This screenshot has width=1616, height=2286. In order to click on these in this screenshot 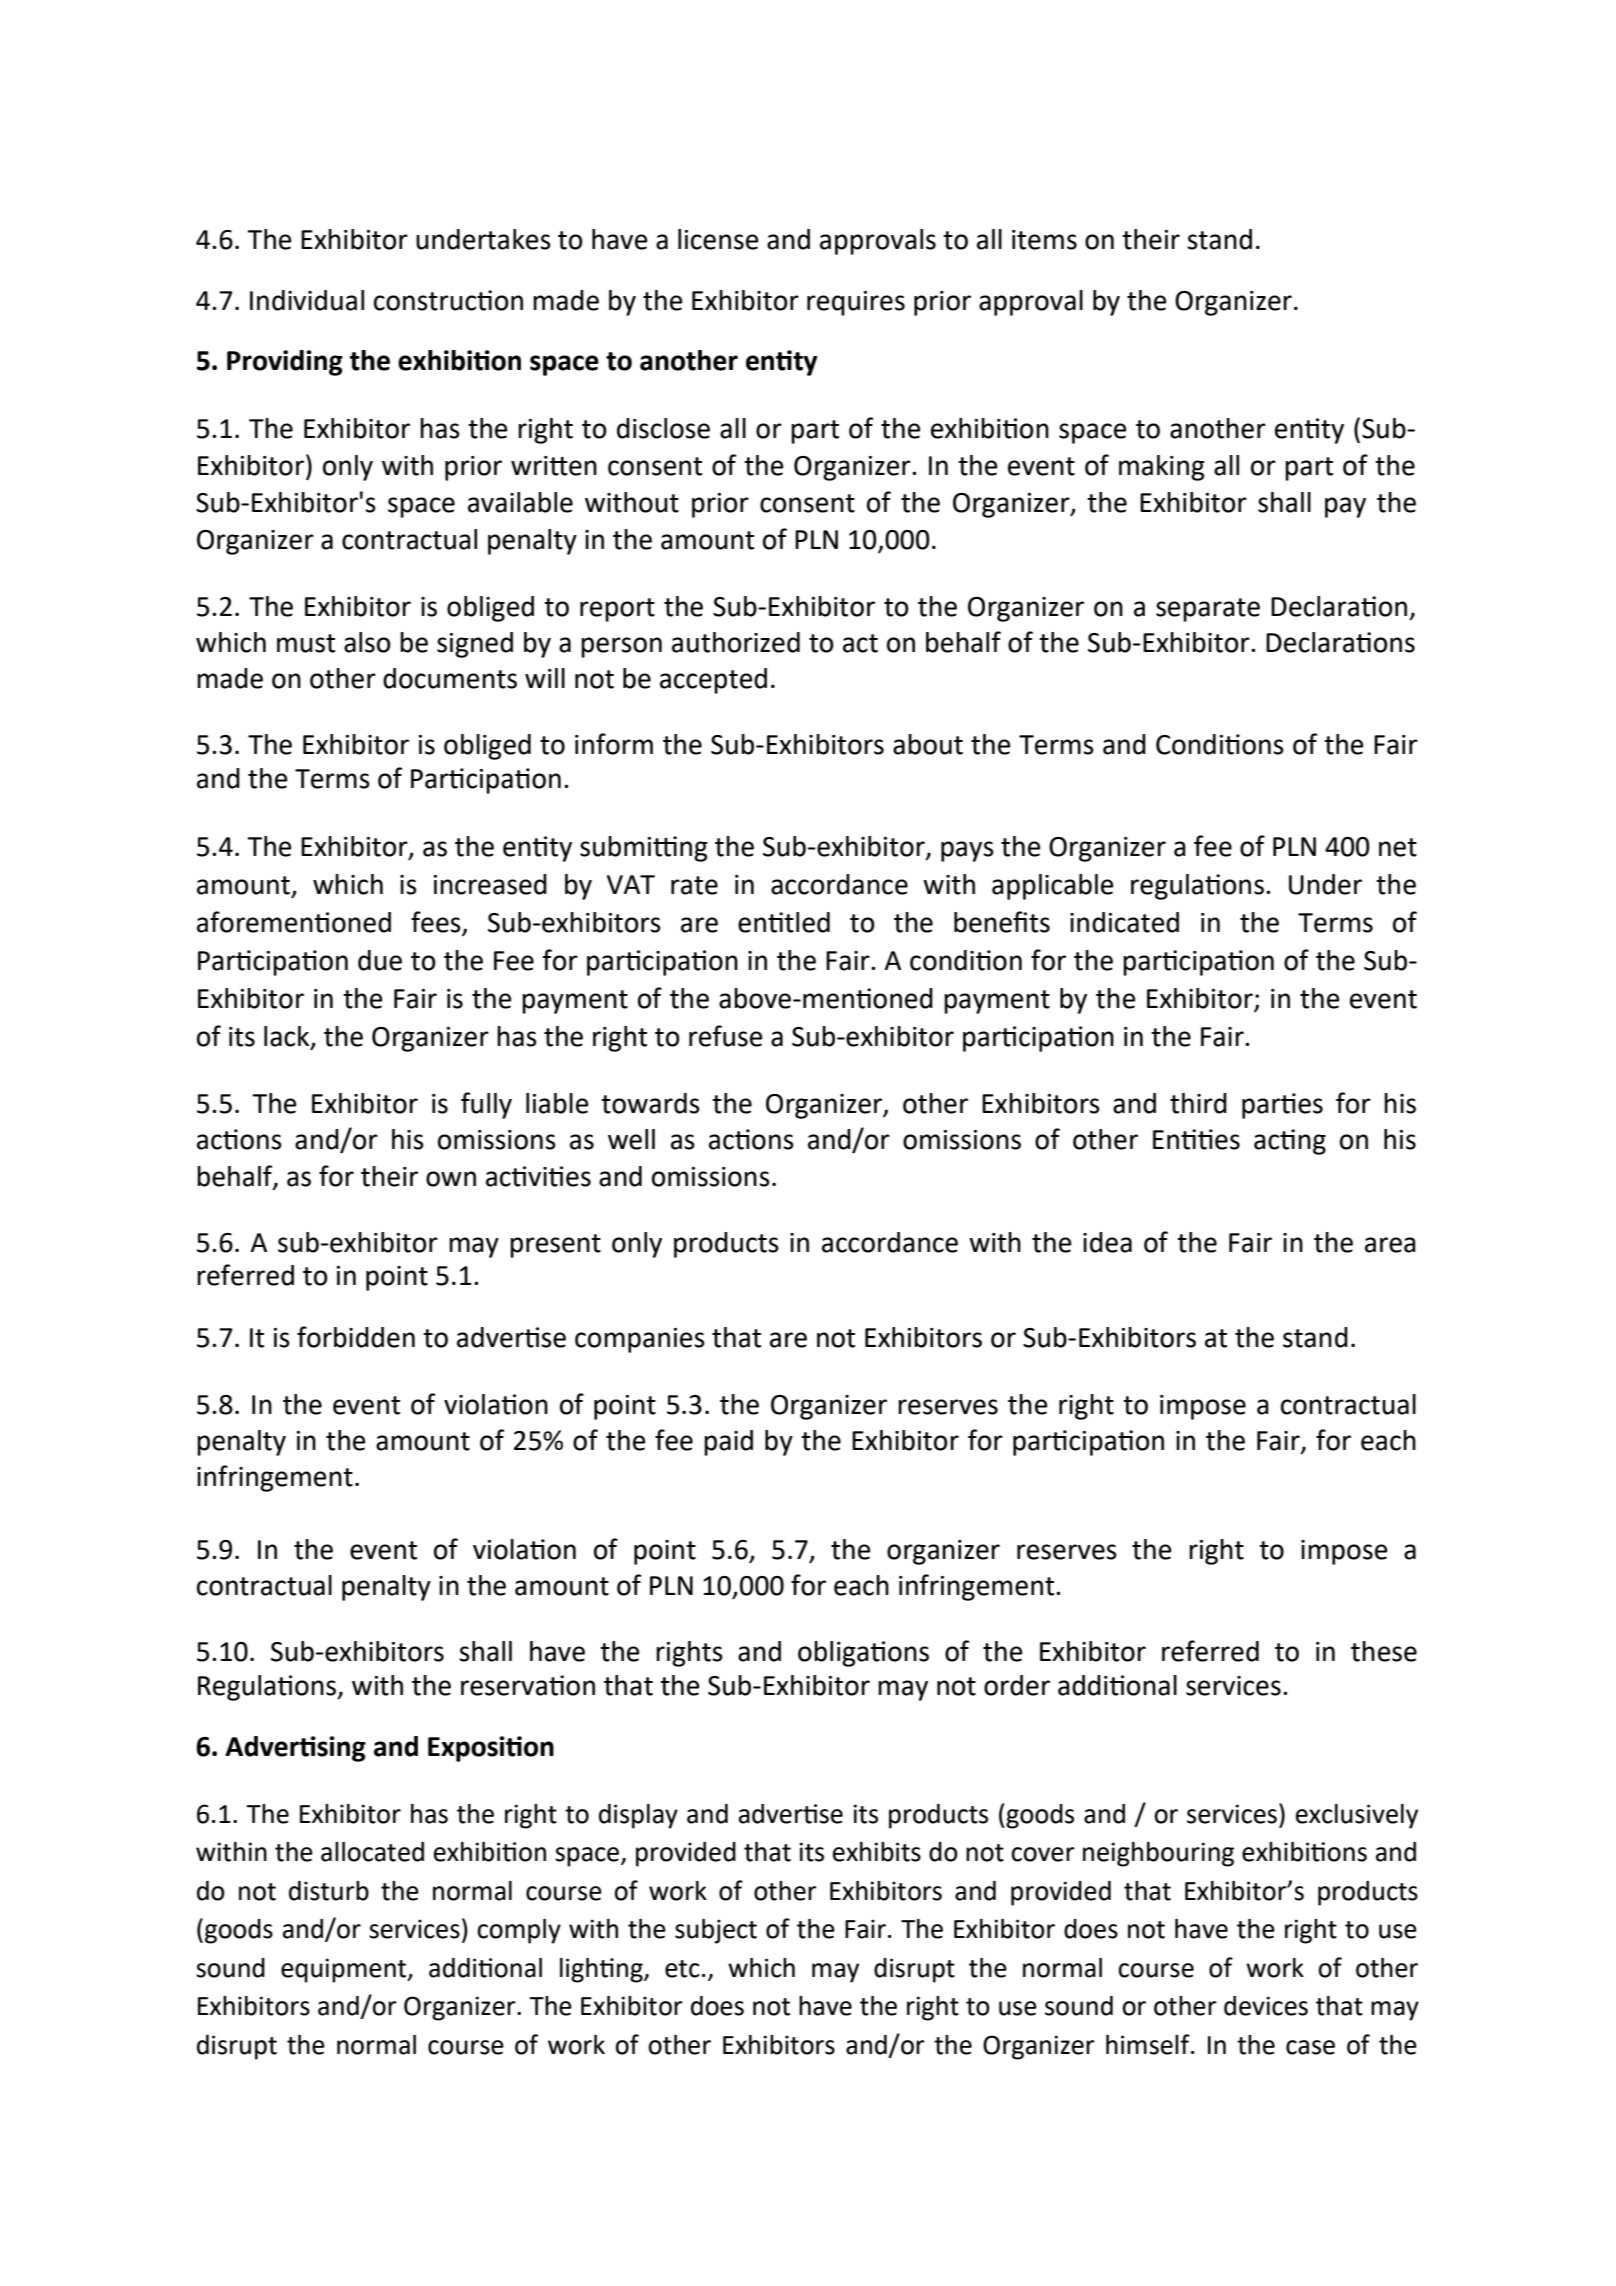, I will do `click(1384, 1651)`.
